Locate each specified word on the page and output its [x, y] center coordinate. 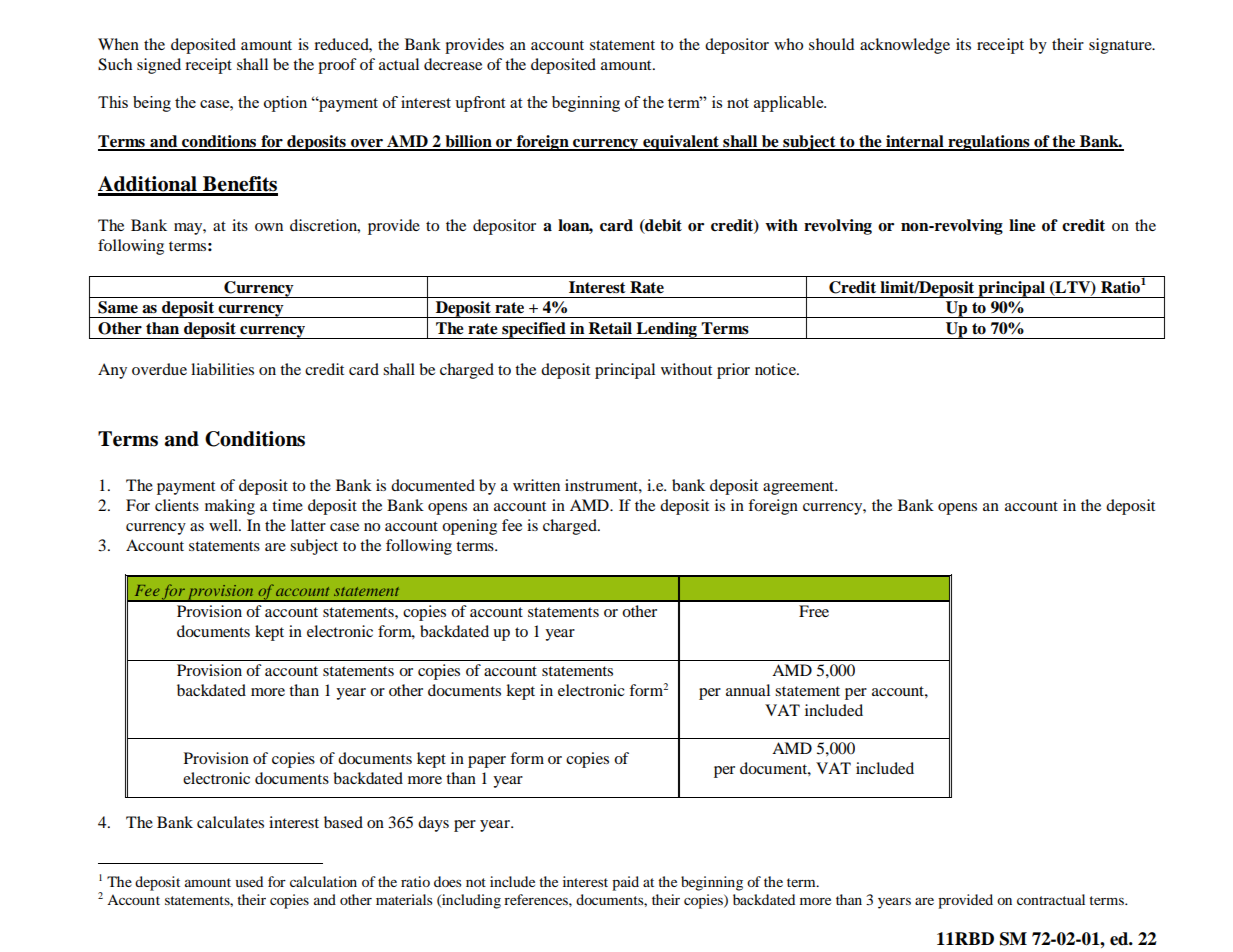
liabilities [222, 369]
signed [159, 66]
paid [625, 883]
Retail [610, 328]
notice [776, 369]
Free [814, 611]
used [249, 881]
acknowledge [905, 46]
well [224, 525]
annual [748, 690]
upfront [480, 104]
